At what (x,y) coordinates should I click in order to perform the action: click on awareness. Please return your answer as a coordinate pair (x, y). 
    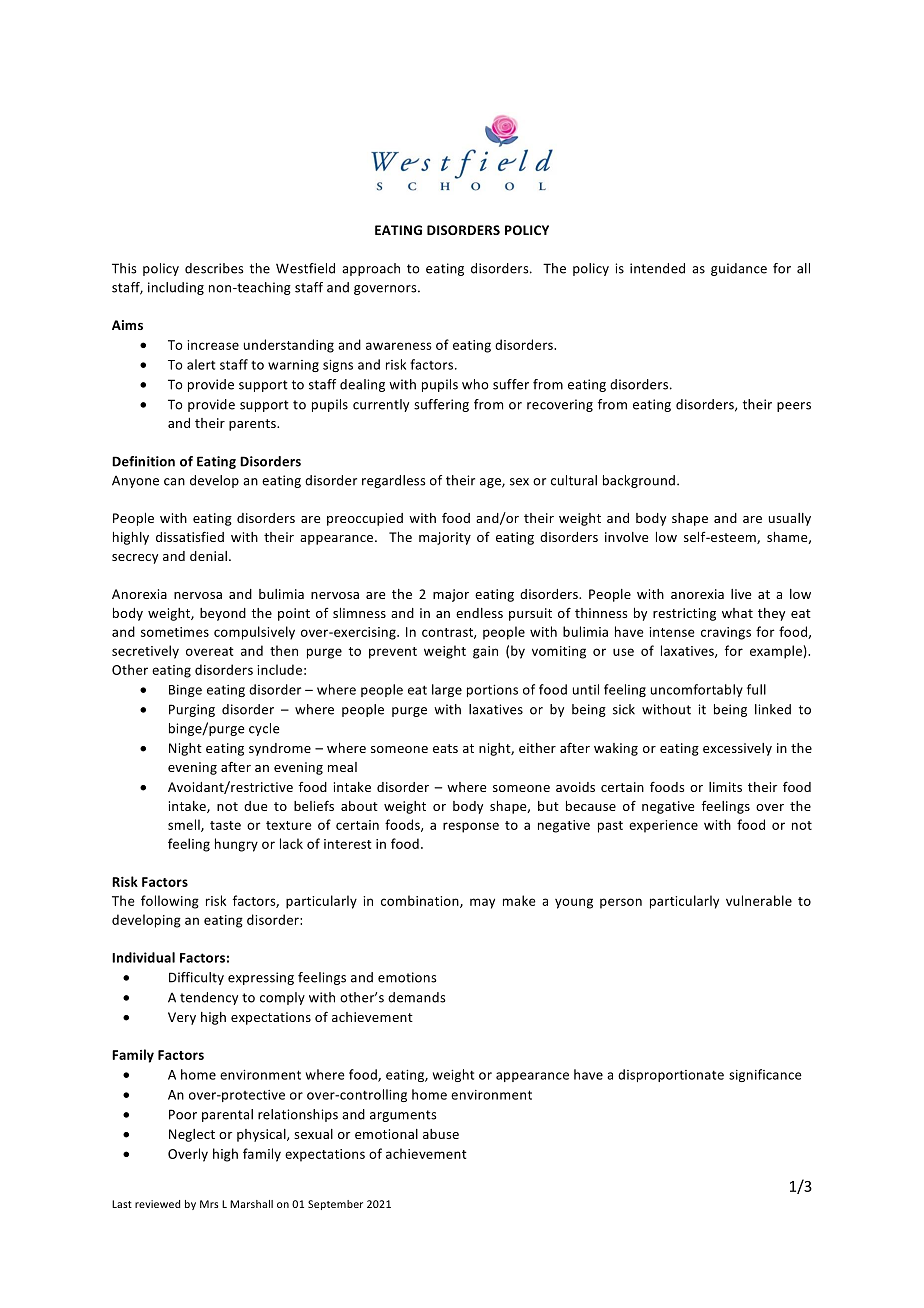
    Looking at the image, I should click on (399, 346).
